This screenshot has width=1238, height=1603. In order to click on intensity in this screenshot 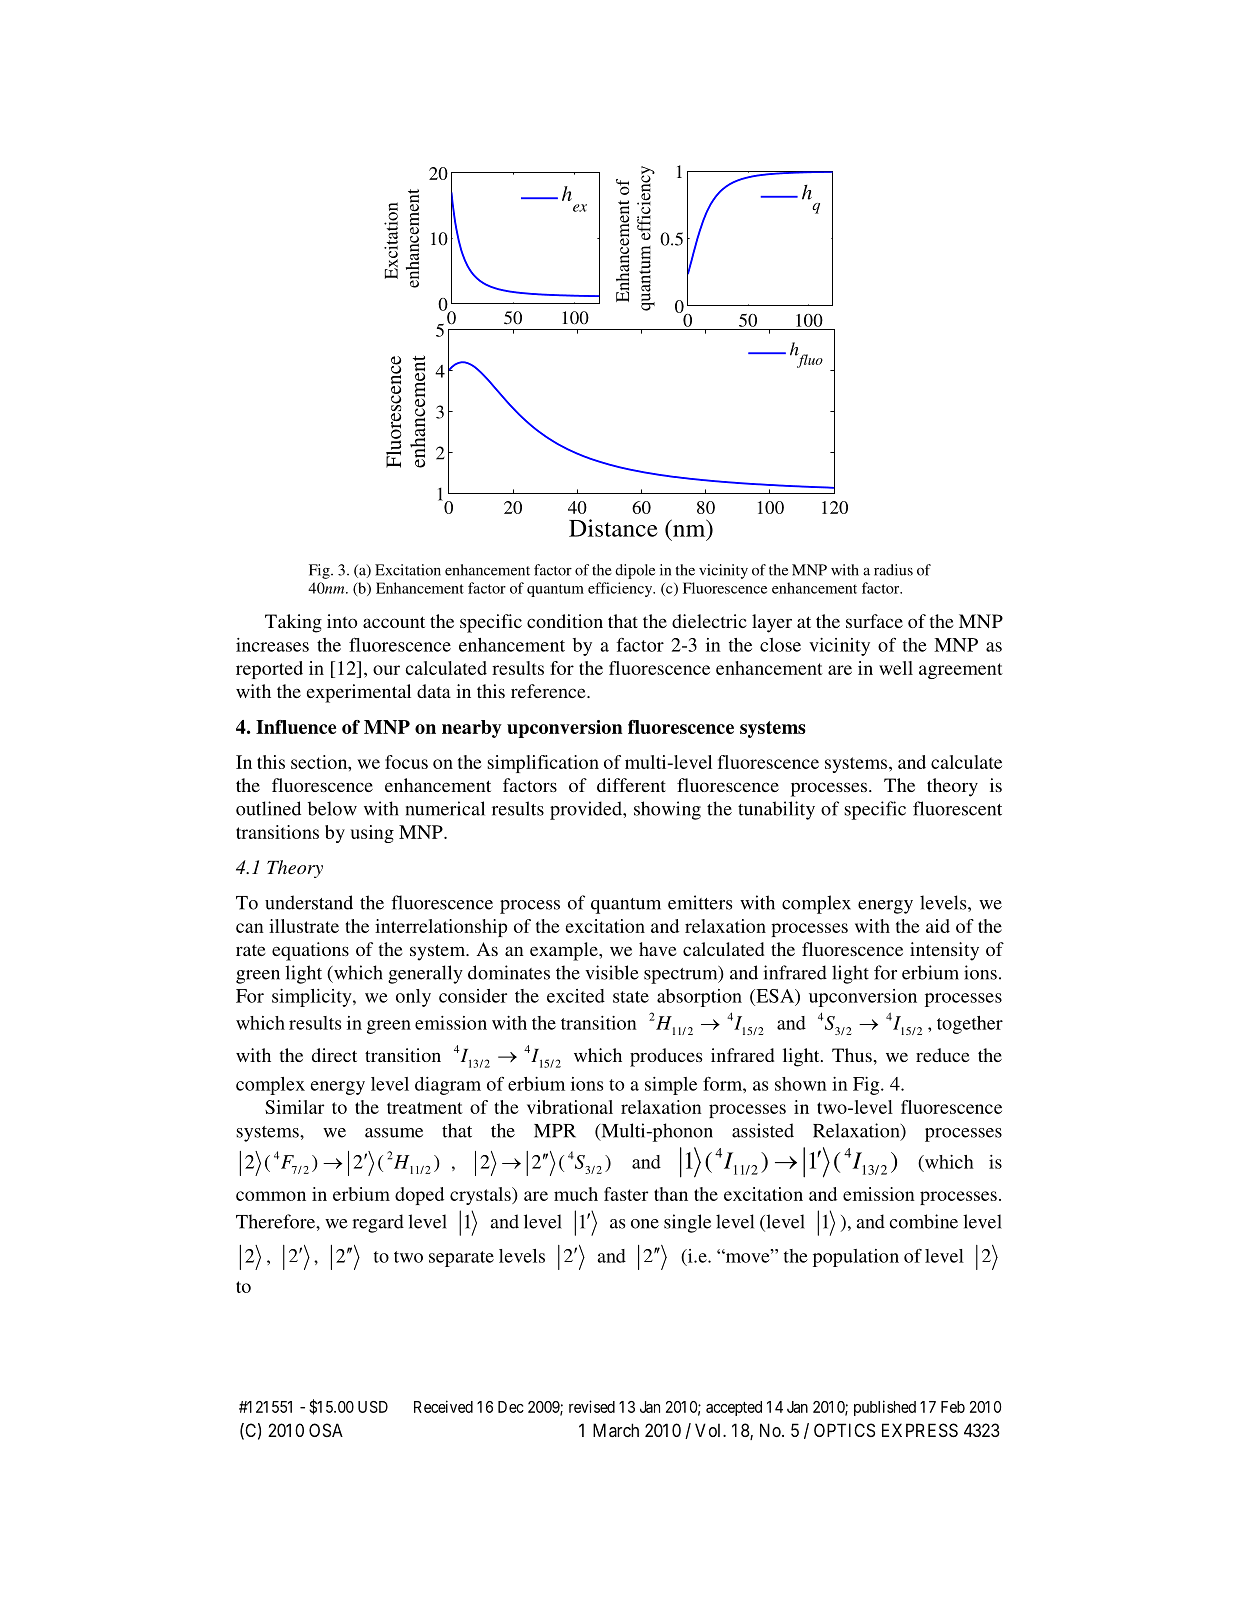, I will do `click(944, 951)`.
